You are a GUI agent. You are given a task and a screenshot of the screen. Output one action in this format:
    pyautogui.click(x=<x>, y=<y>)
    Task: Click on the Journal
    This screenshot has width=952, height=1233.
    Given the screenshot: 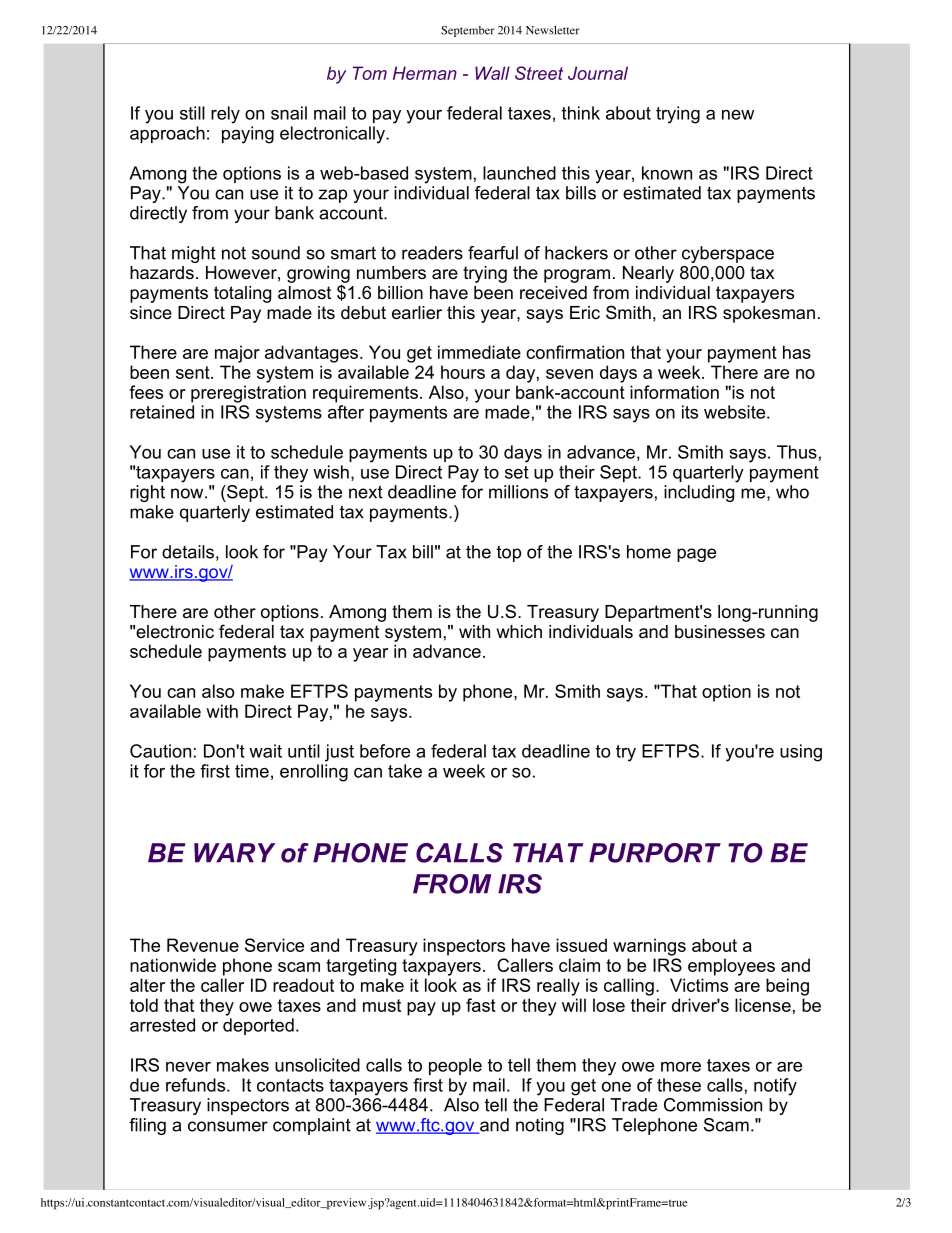 What is the action you would take?
    pyautogui.click(x=598, y=73)
